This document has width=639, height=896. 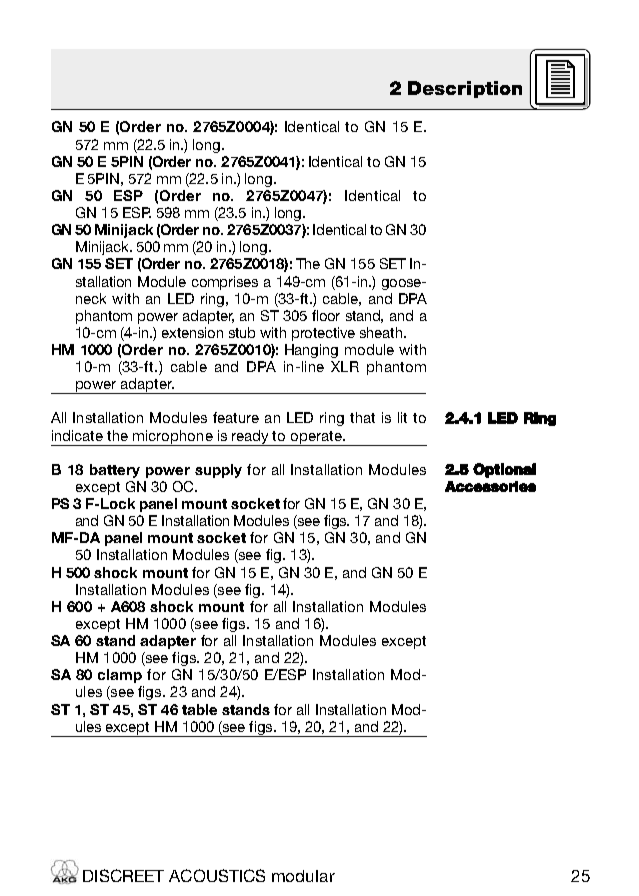 I want to click on modular, so click(x=303, y=876).
